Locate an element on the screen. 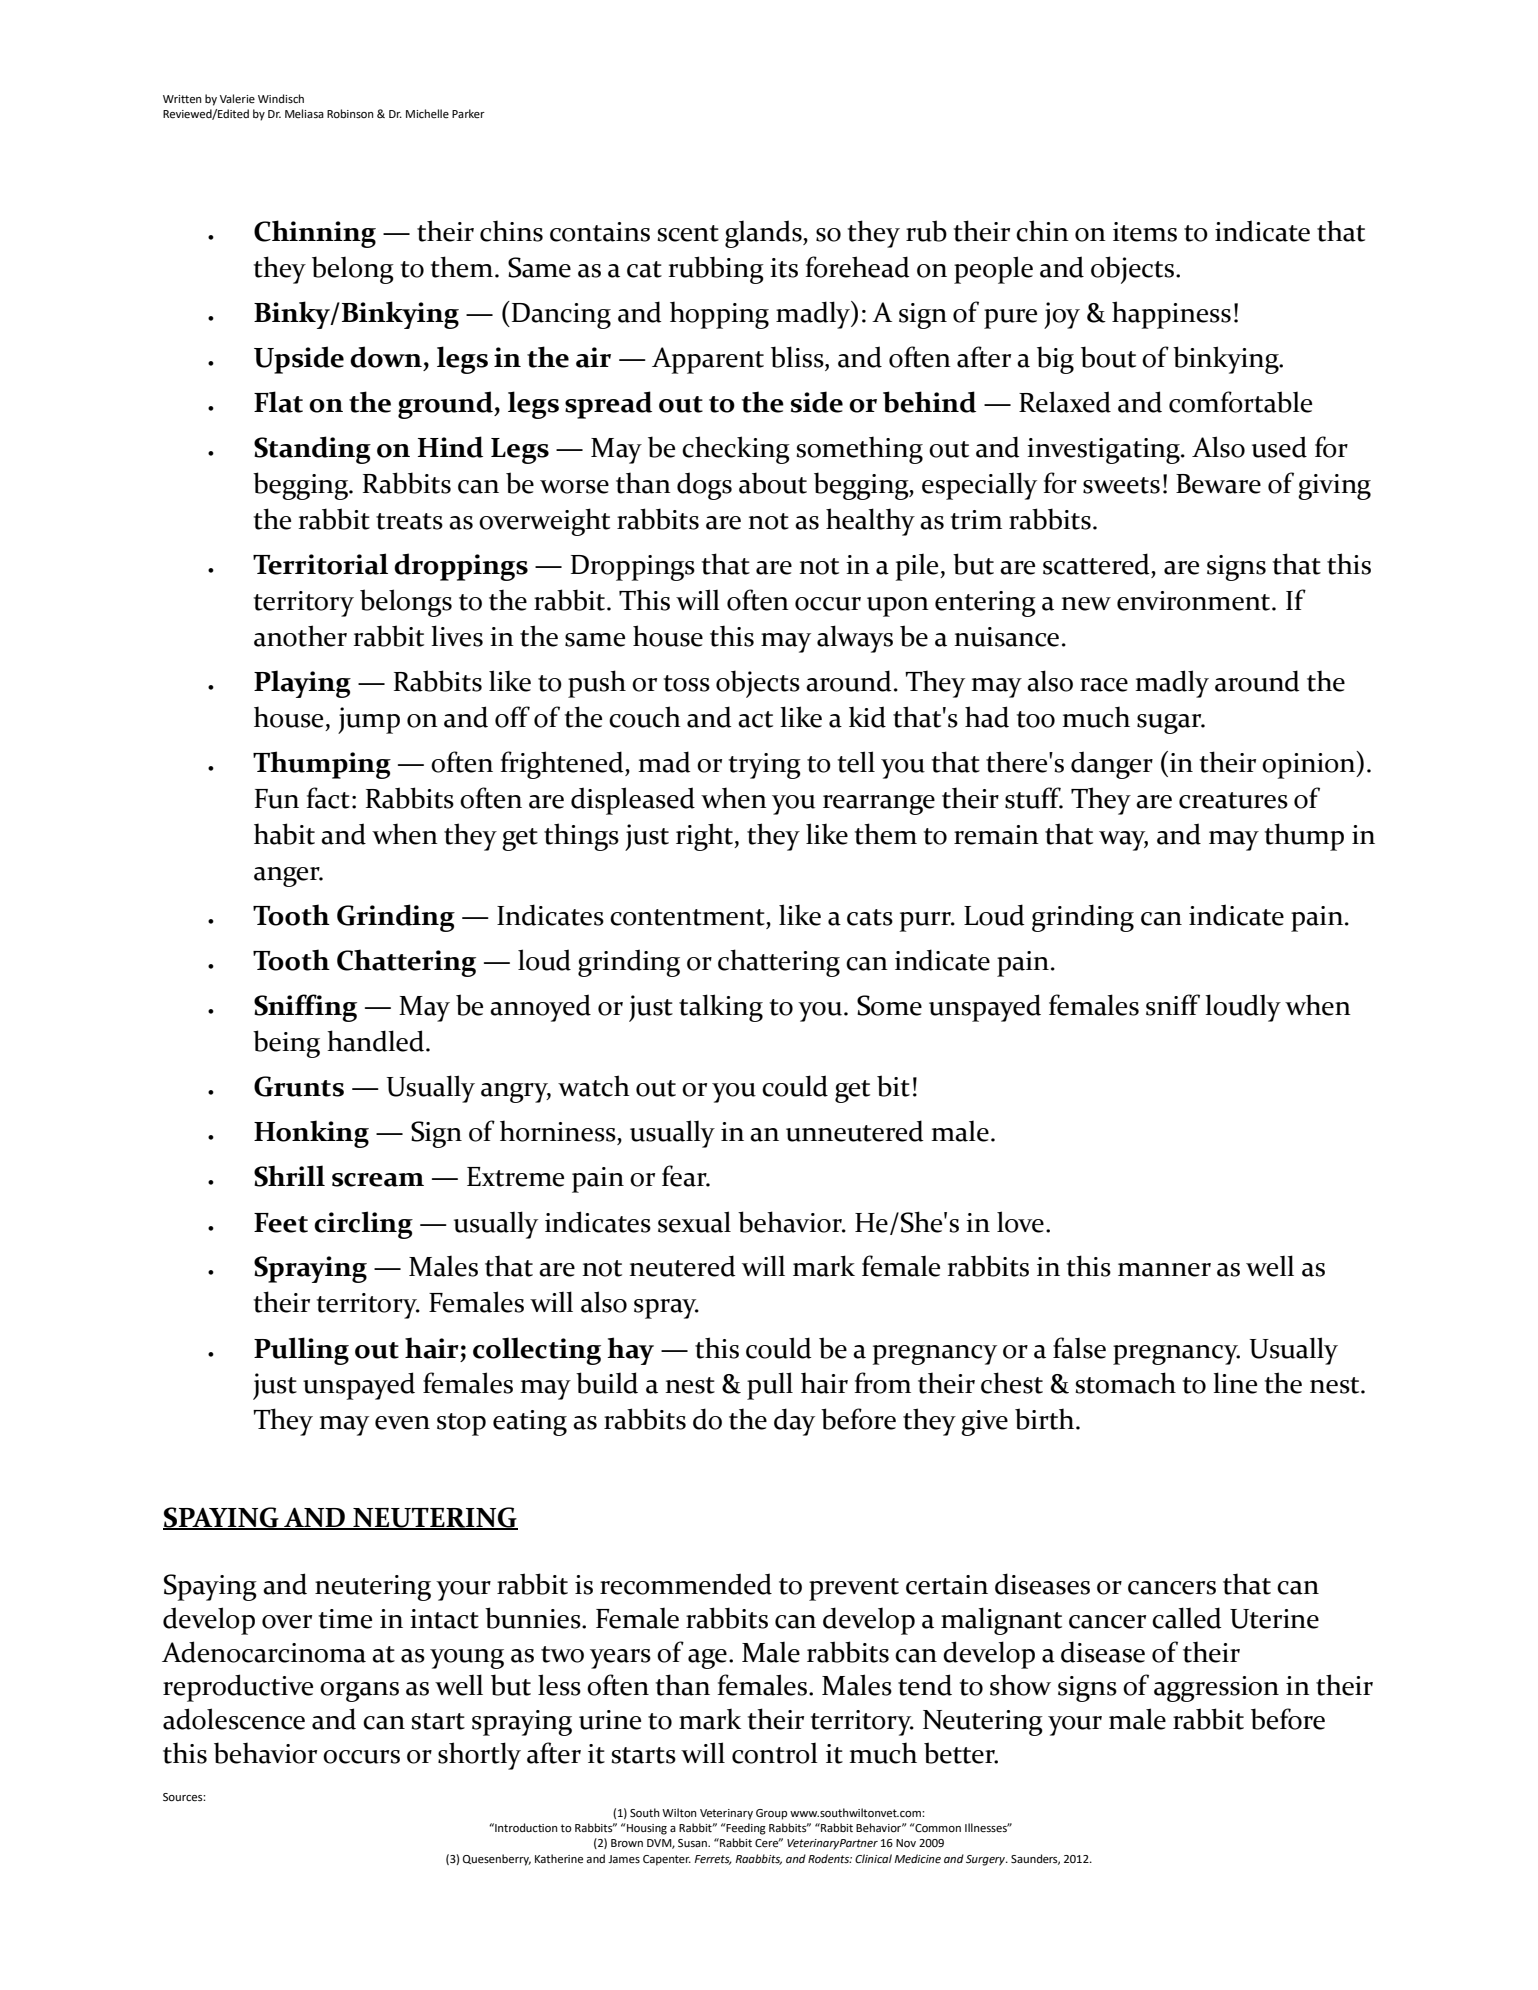  adolescence is located at coordinates (234, 1719).
